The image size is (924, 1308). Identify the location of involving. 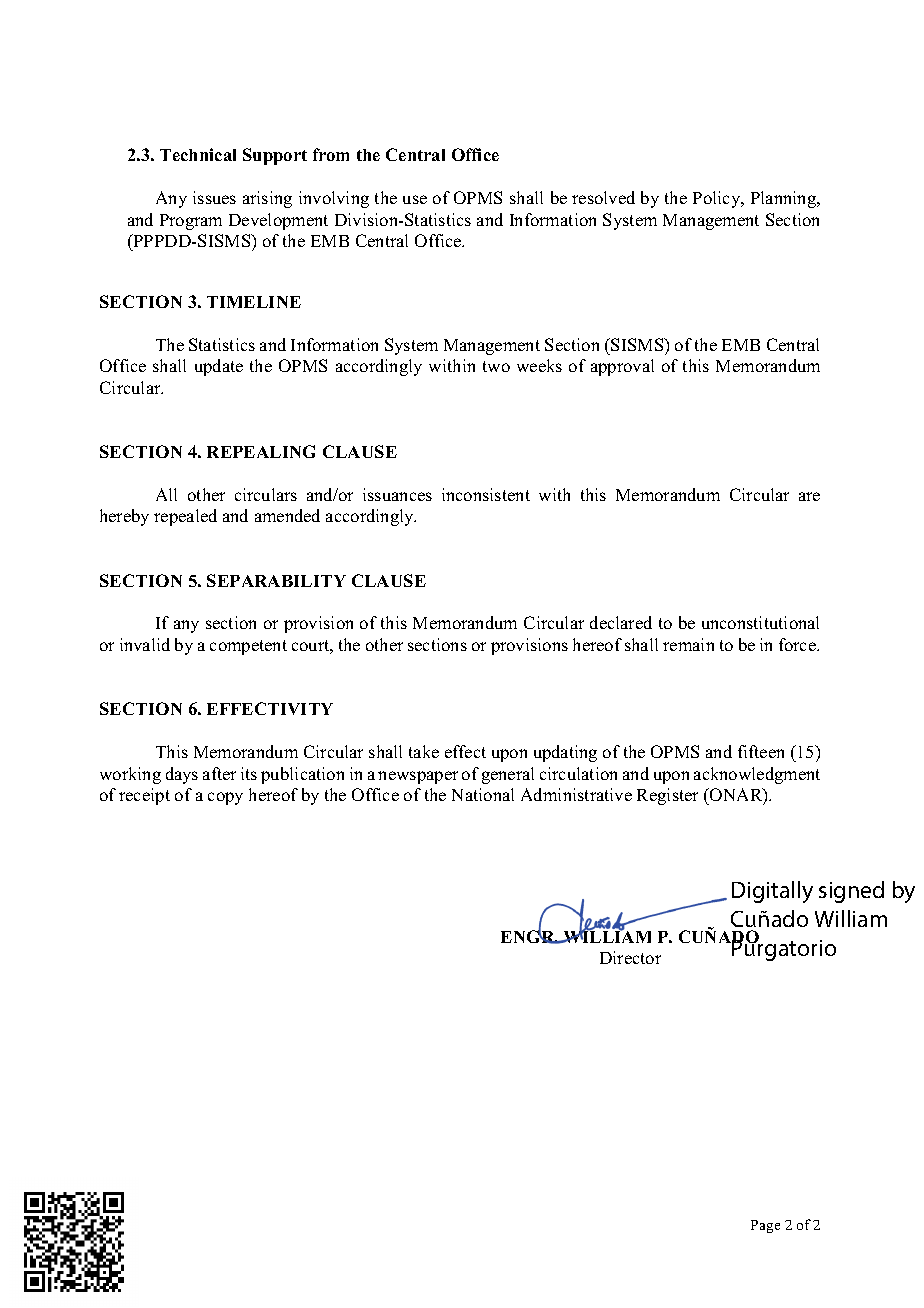
(334, 199).
